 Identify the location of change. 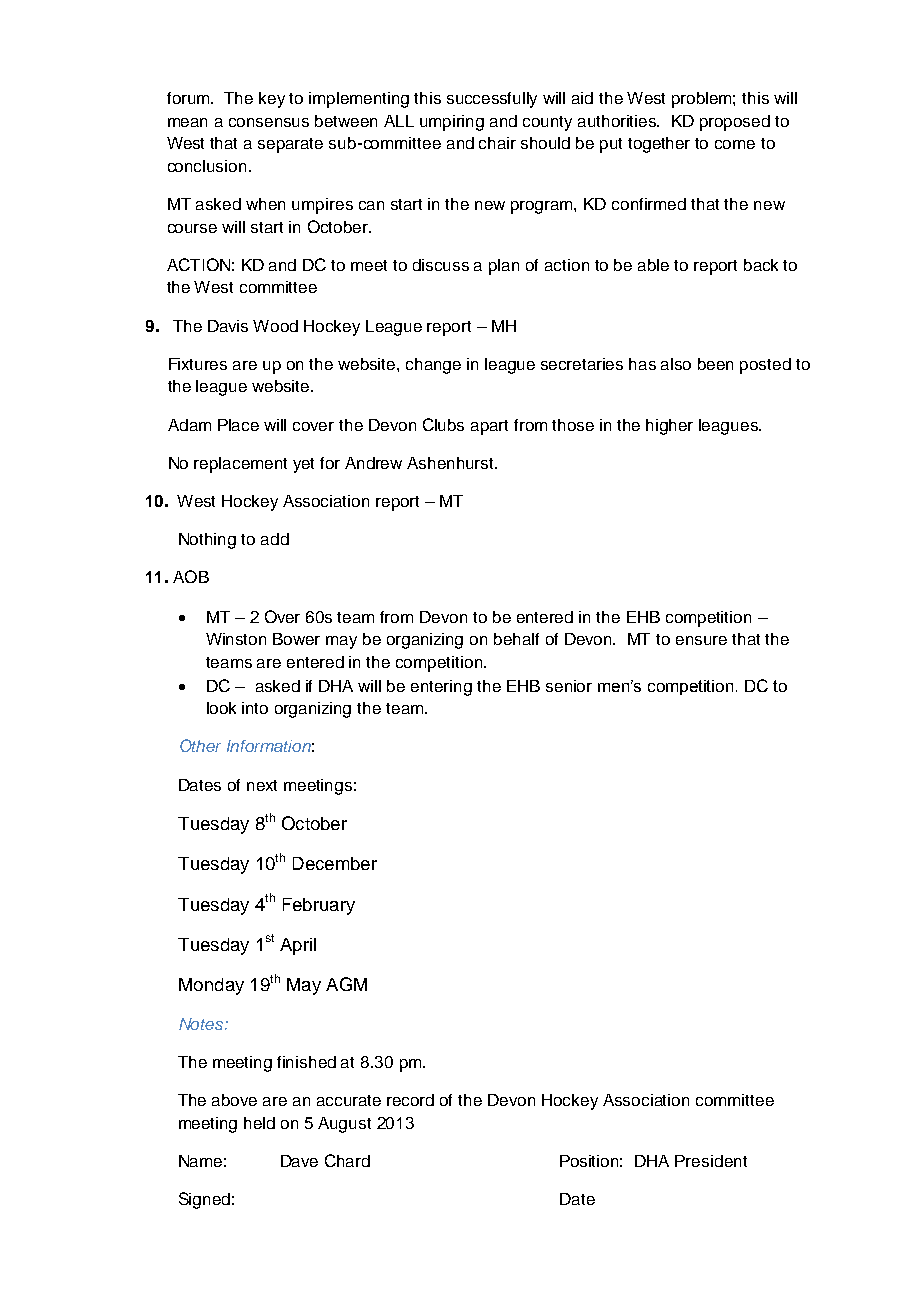
(433, 366).
